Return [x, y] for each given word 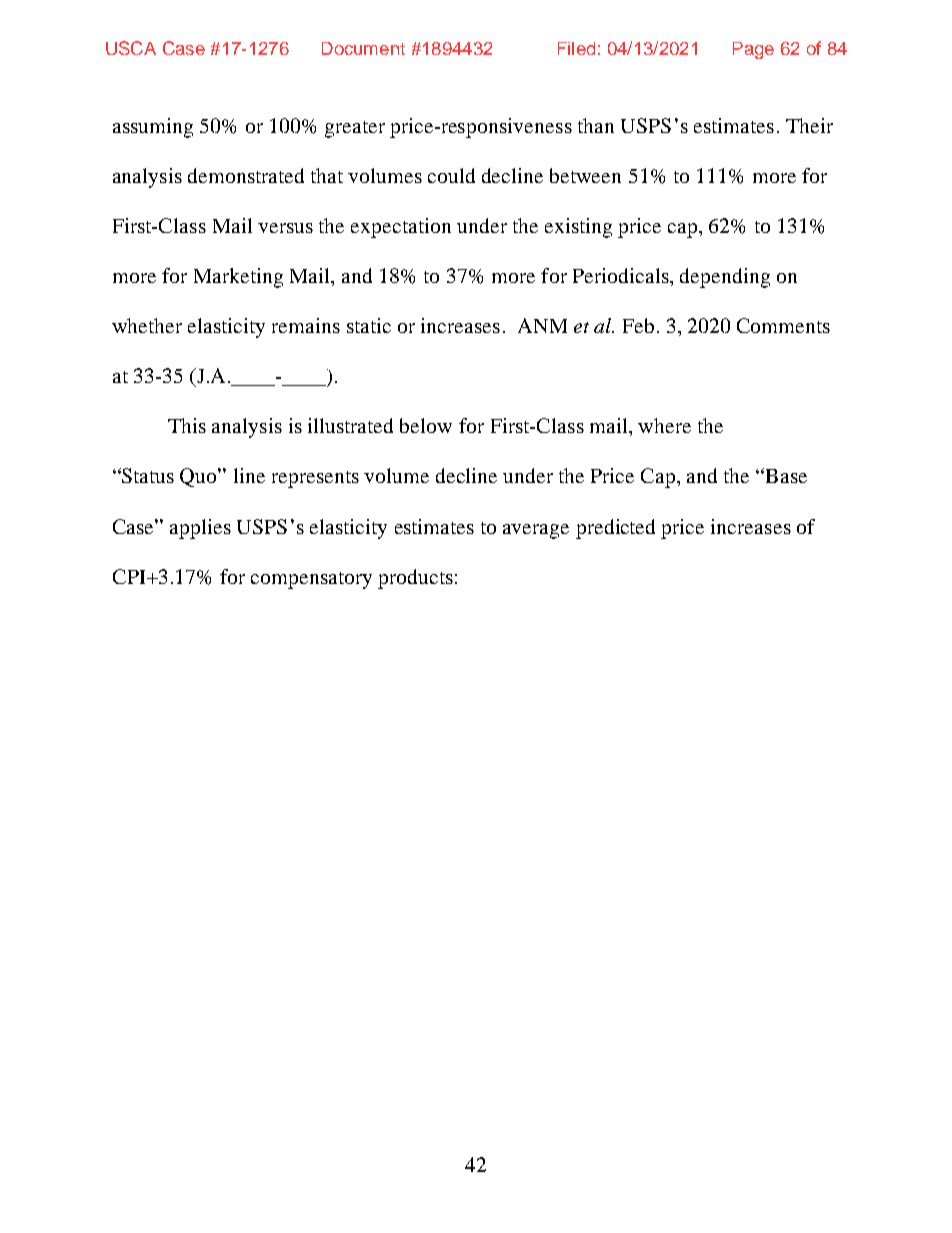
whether [147, 325]
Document [363, 48]
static [369, 325]
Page [753, 50]
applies [200, 529]
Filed [576, 48]
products [415, 579]
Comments [783, 325]
